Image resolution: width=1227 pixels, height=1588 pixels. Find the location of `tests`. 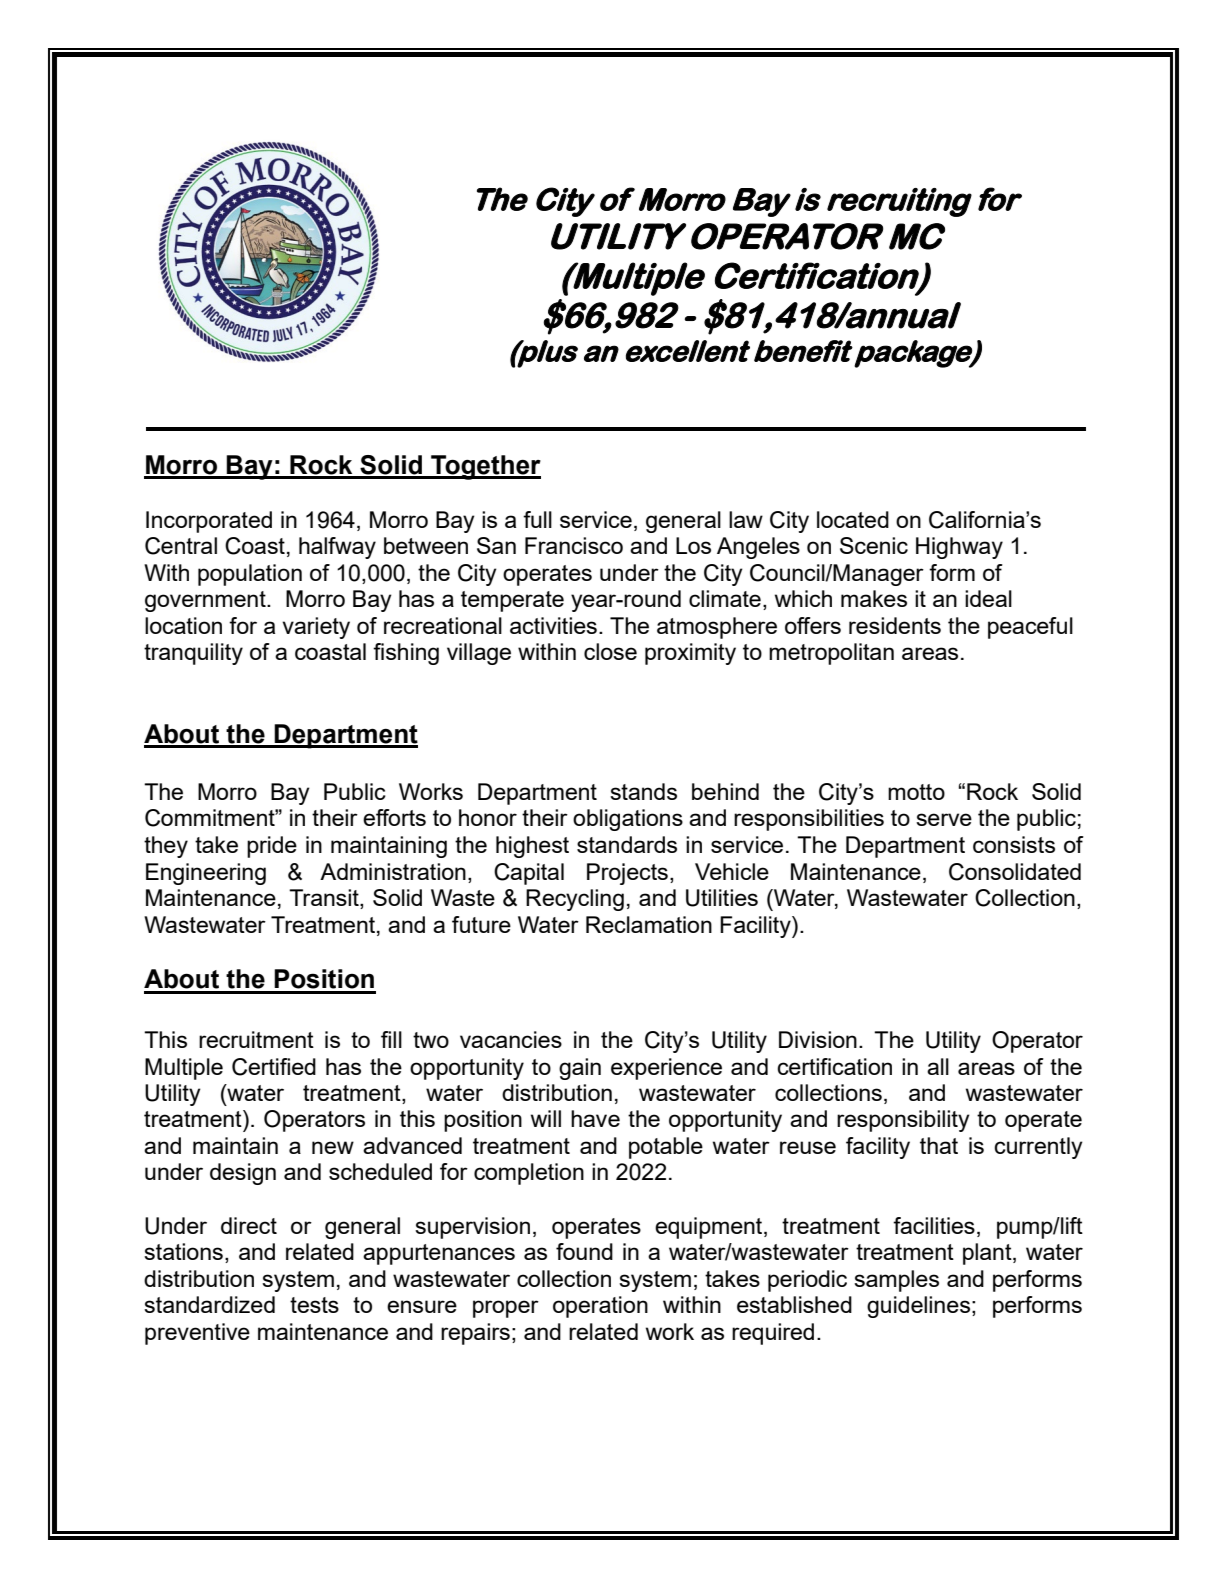

tests is located at coordinates (314, 1305).
